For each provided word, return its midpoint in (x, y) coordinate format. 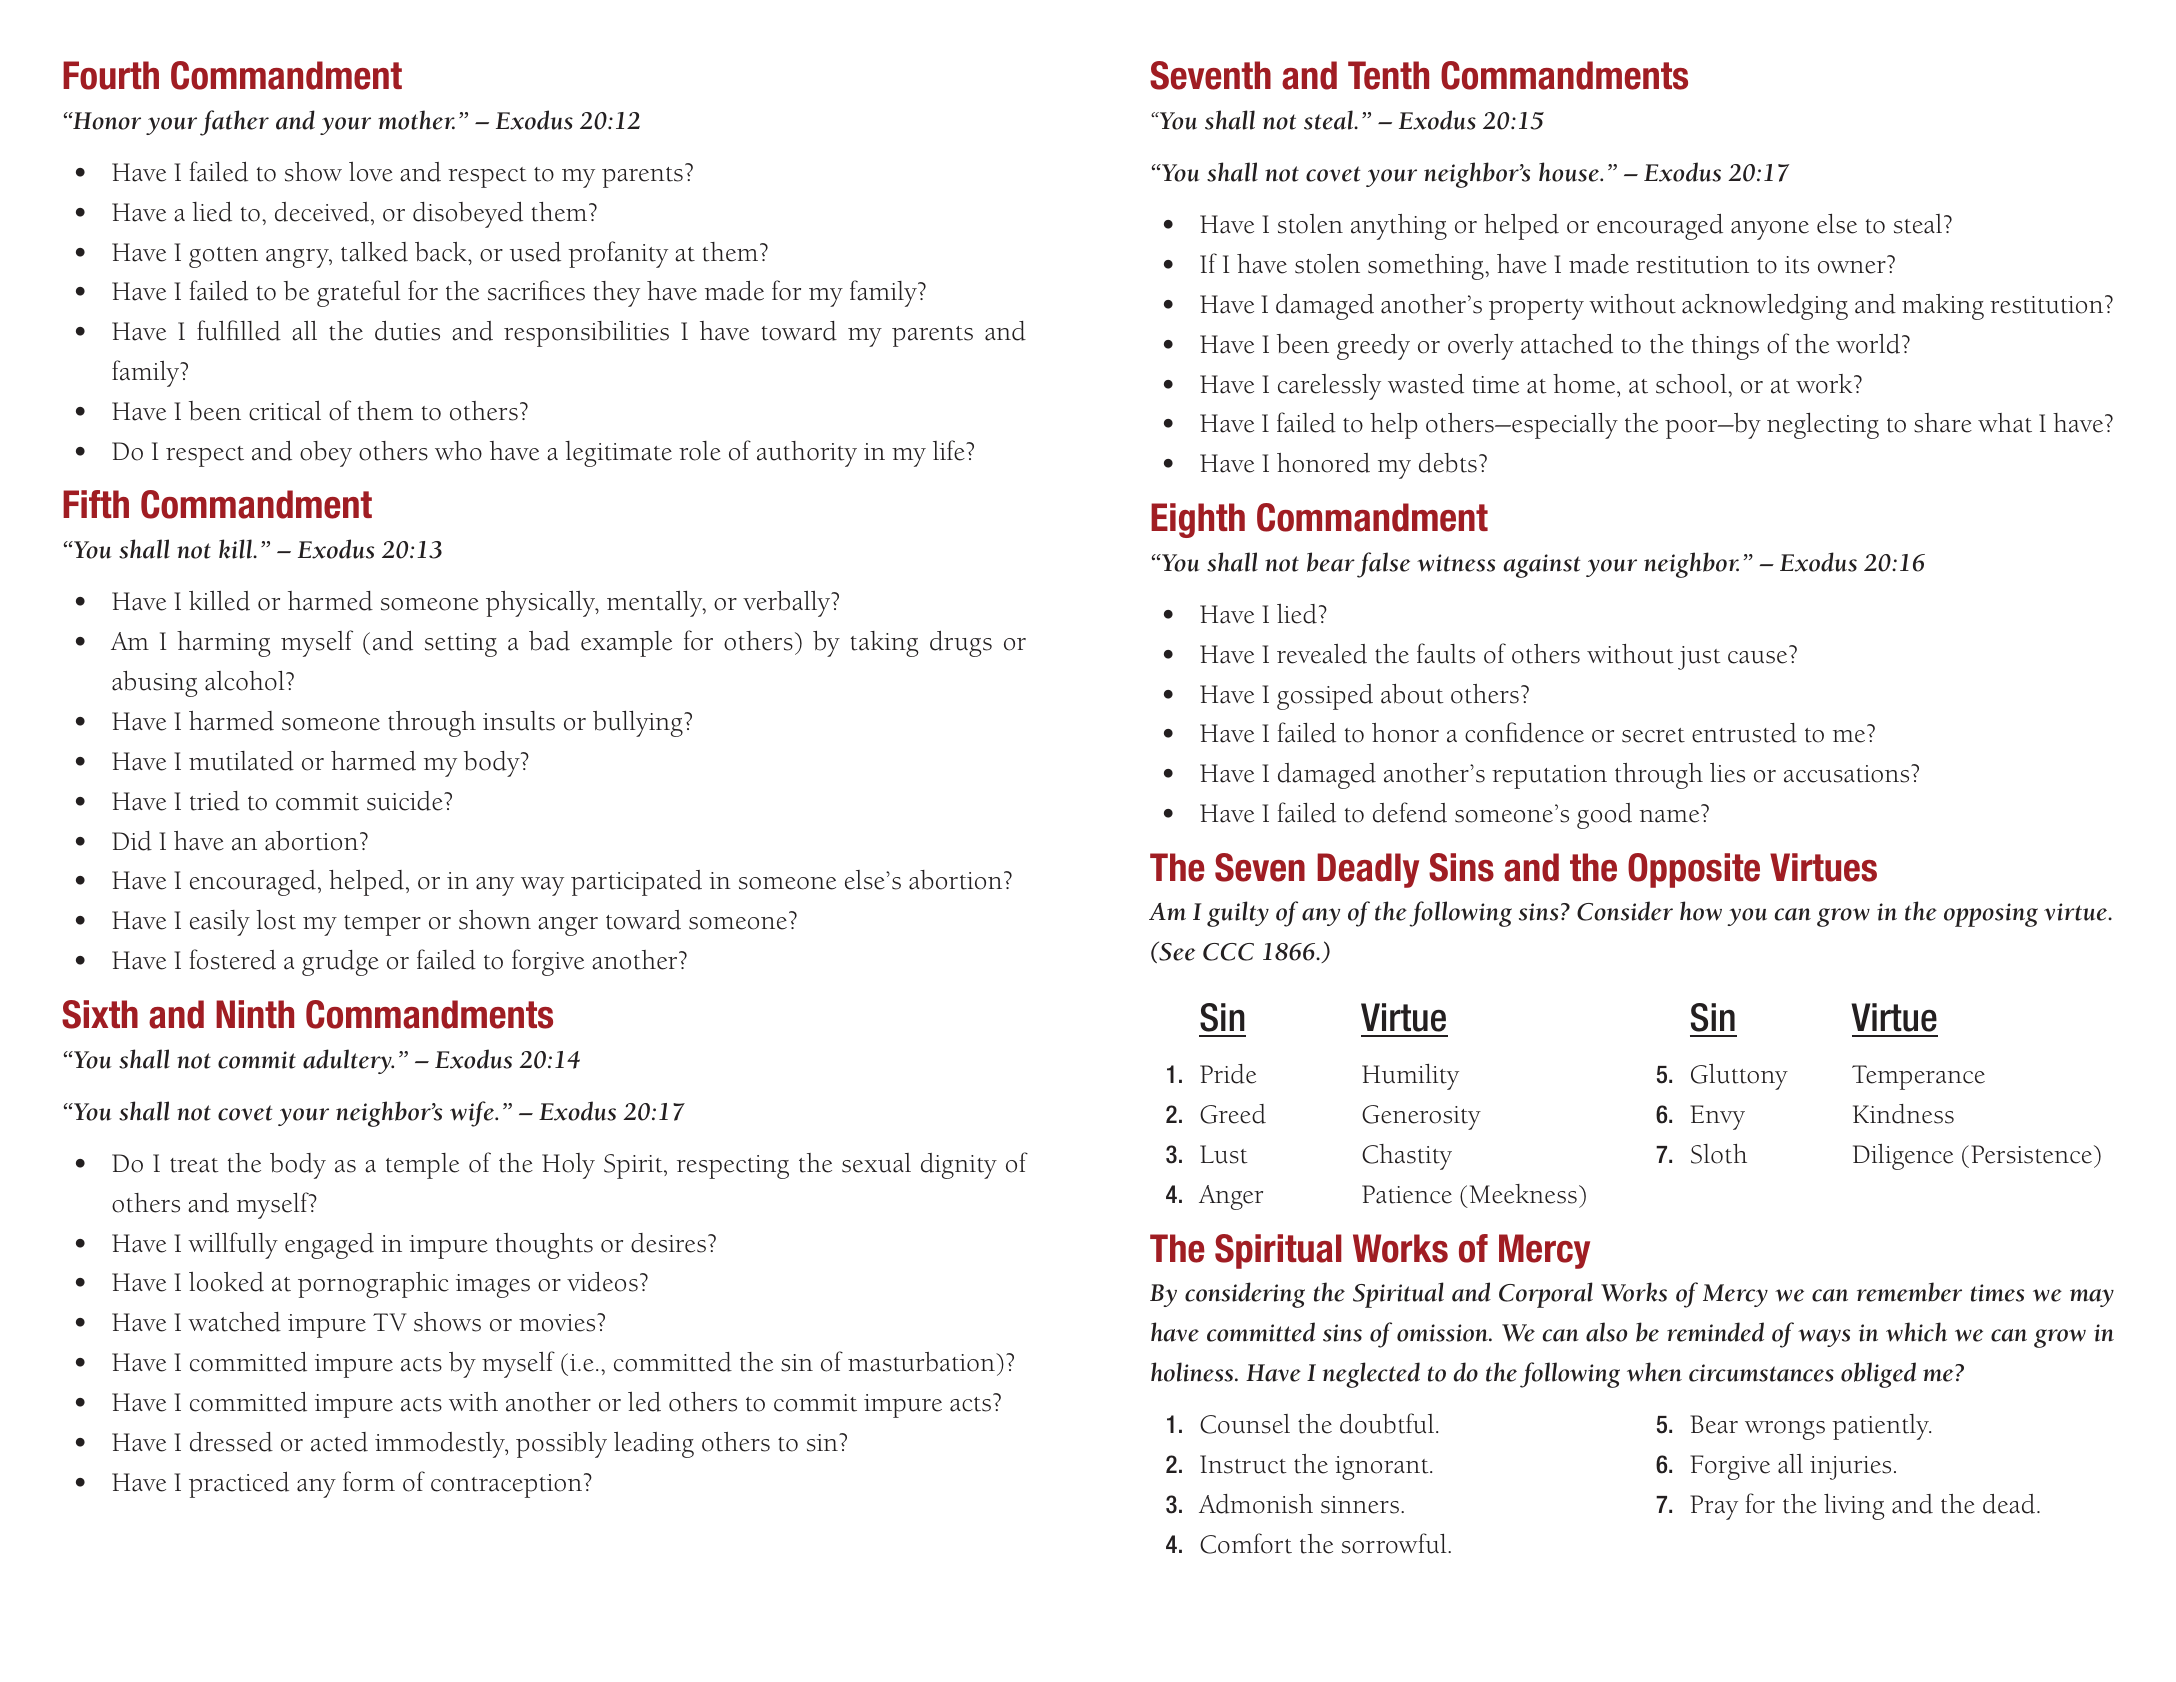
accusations (1848, 774)
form (369, 1481)
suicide (406, 801)
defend (1410, 812)
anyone (1770, 230)
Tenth (1388, 75)
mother (416, 120)
